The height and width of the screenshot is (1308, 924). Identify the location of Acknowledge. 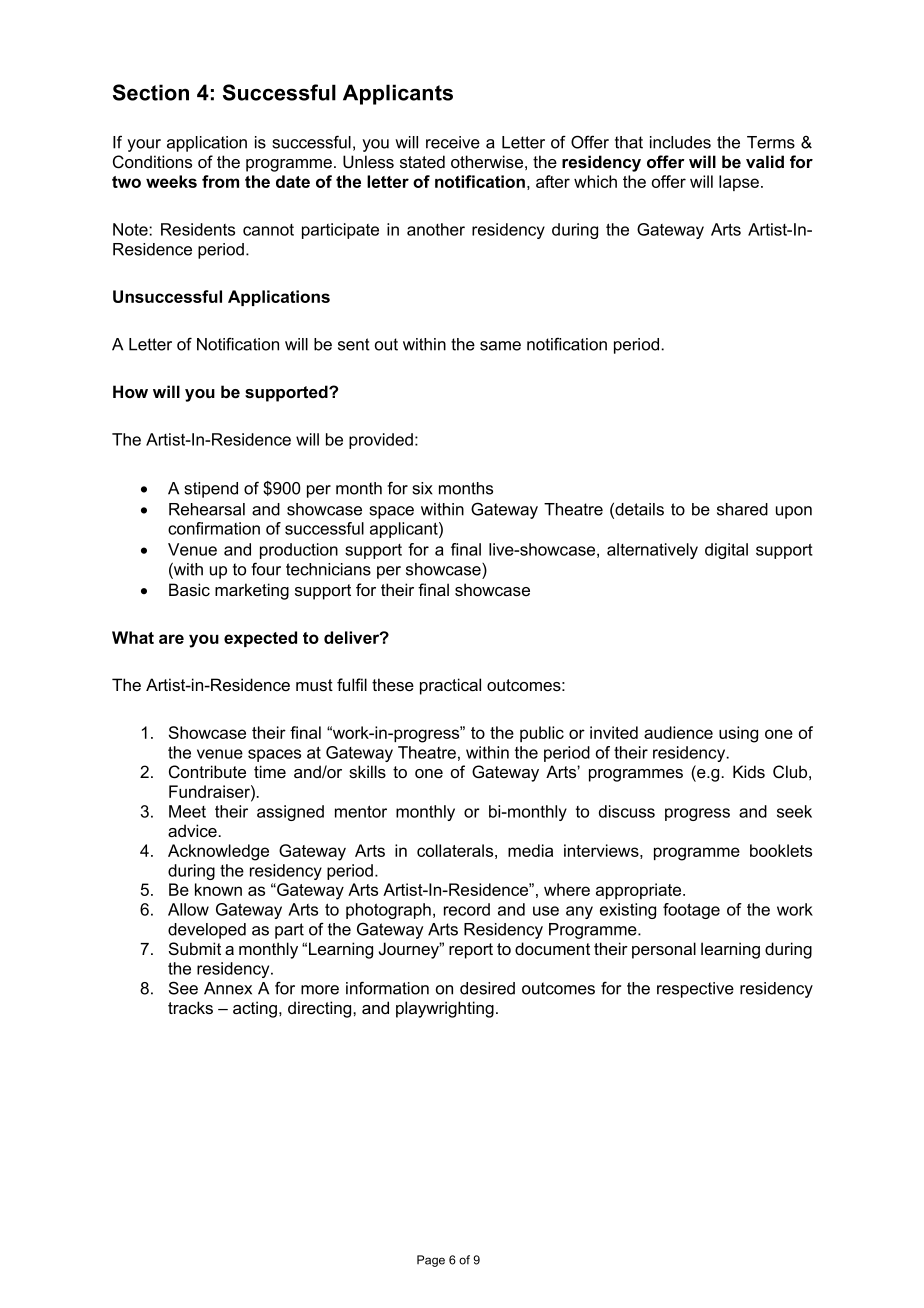
(218, 852).
